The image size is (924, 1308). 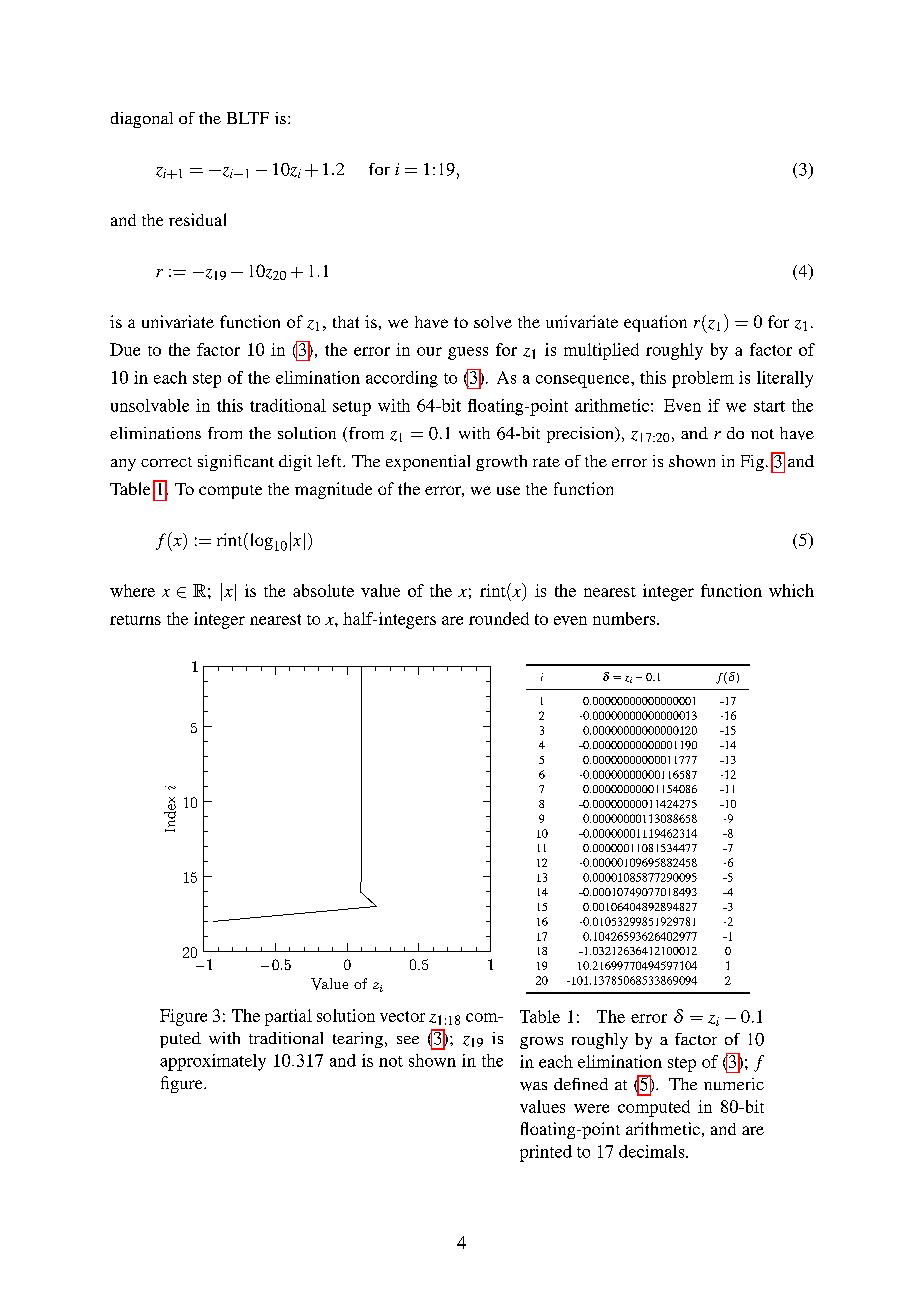 I want to click on numeric, so click(x=734, y=1084).
